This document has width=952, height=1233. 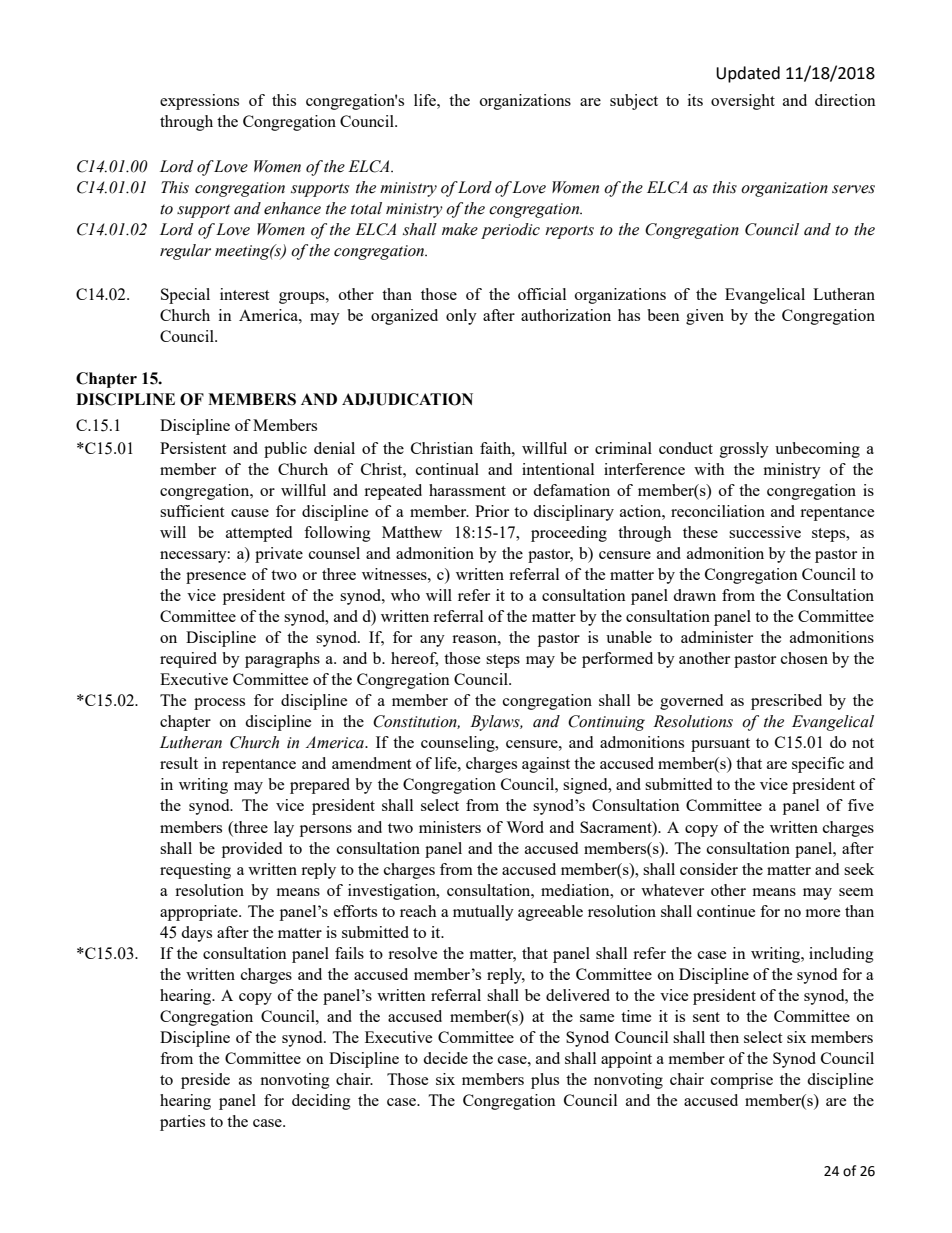 I want to click on proceeding, so click(x=569, y=534).
